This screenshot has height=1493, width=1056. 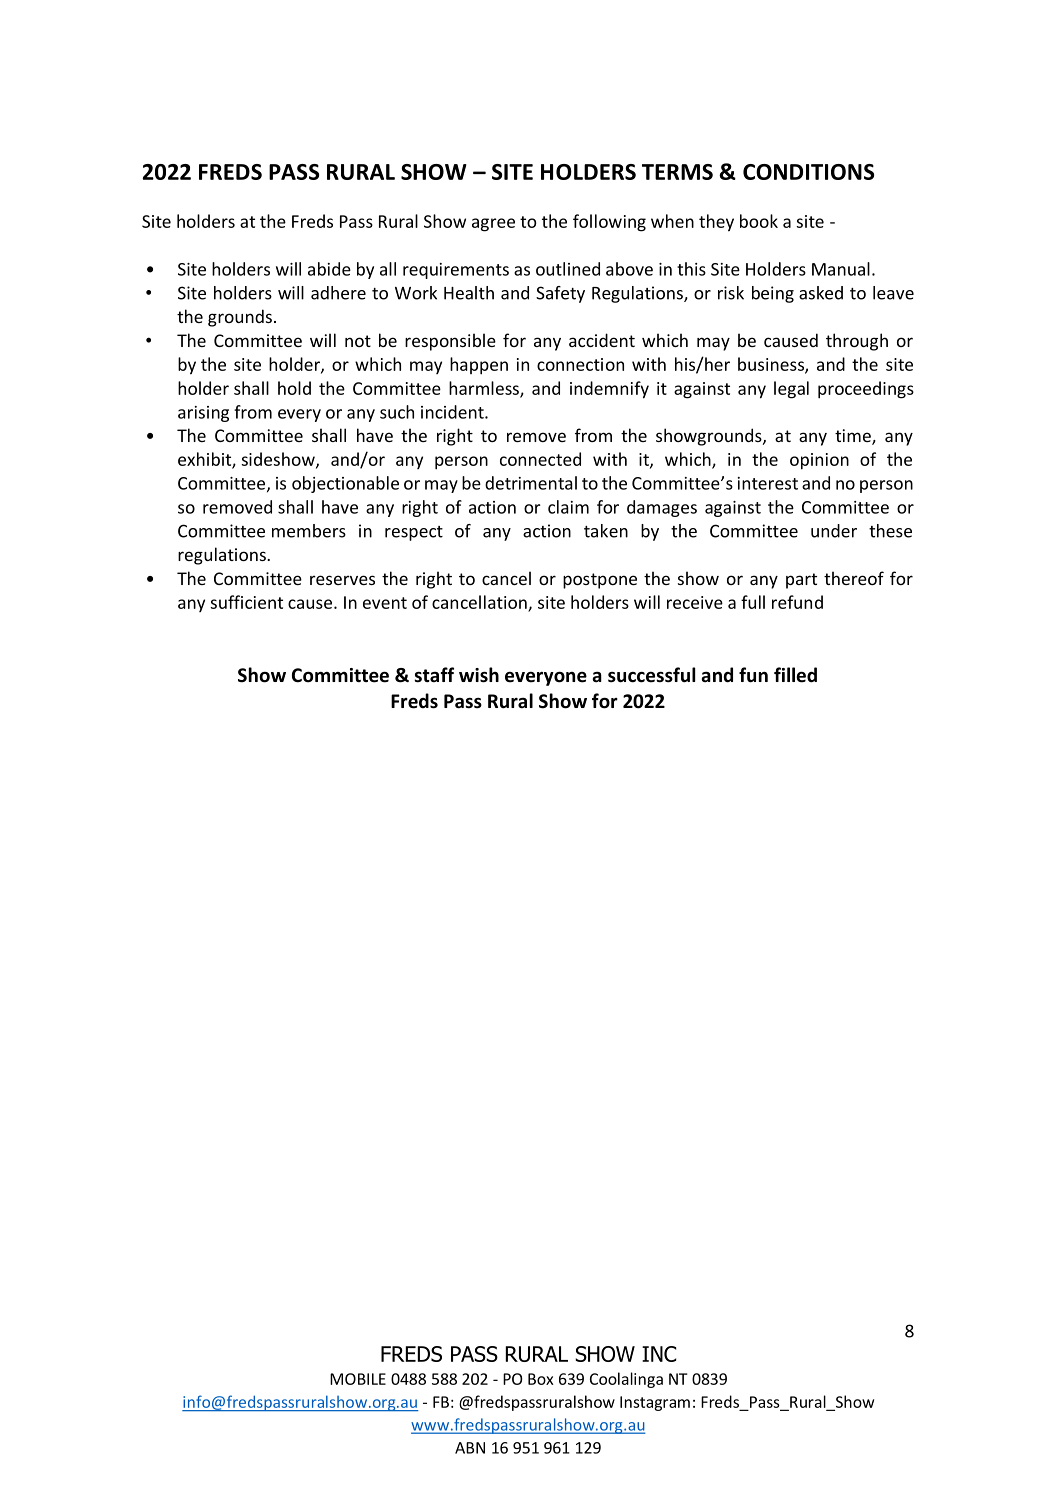 What do you see at coordinates (655, 1403) in the screenshot?
I see `Instagram` at bounding box center [655, 1403].
